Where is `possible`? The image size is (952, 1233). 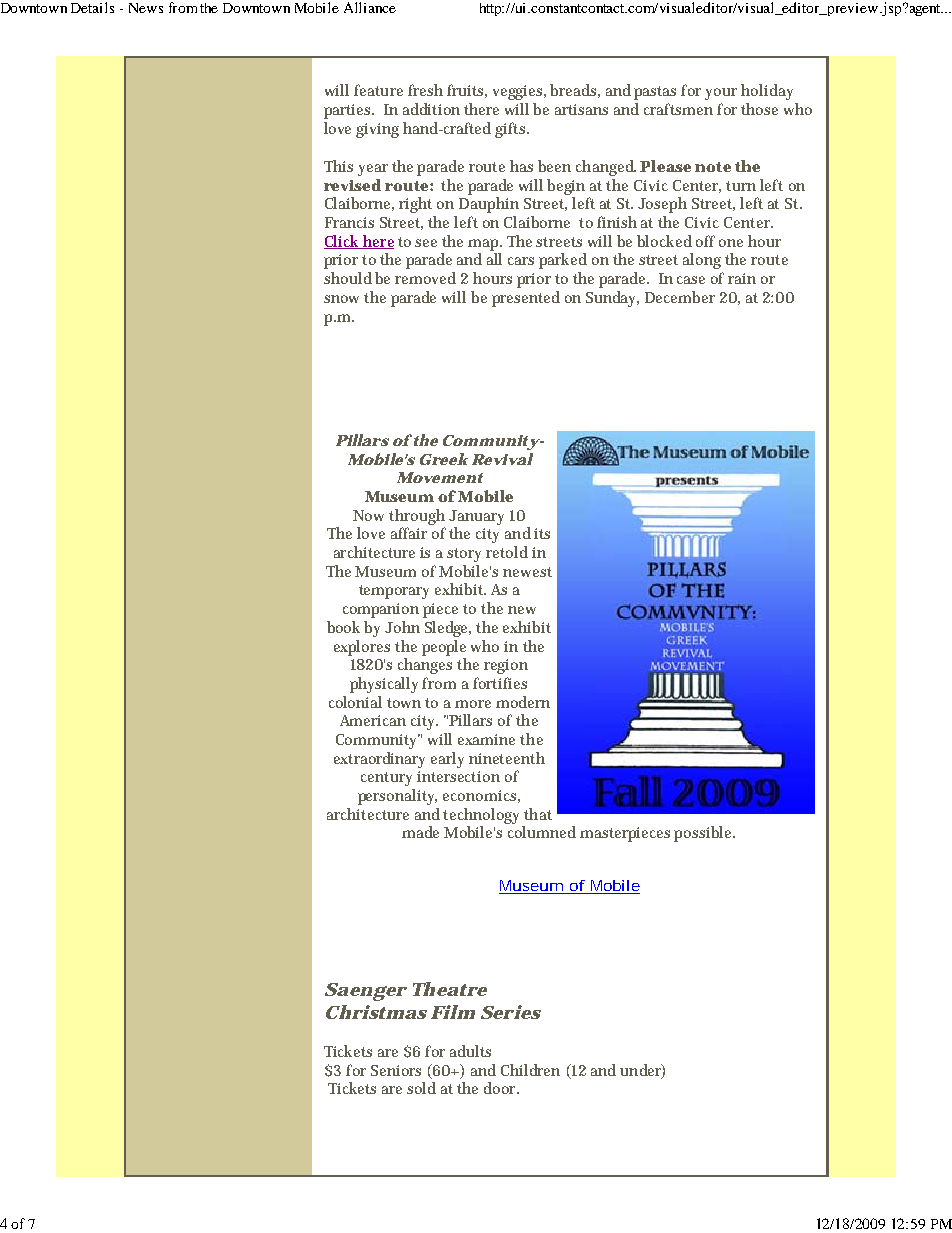 possible is located at coordinates (704, 834).
